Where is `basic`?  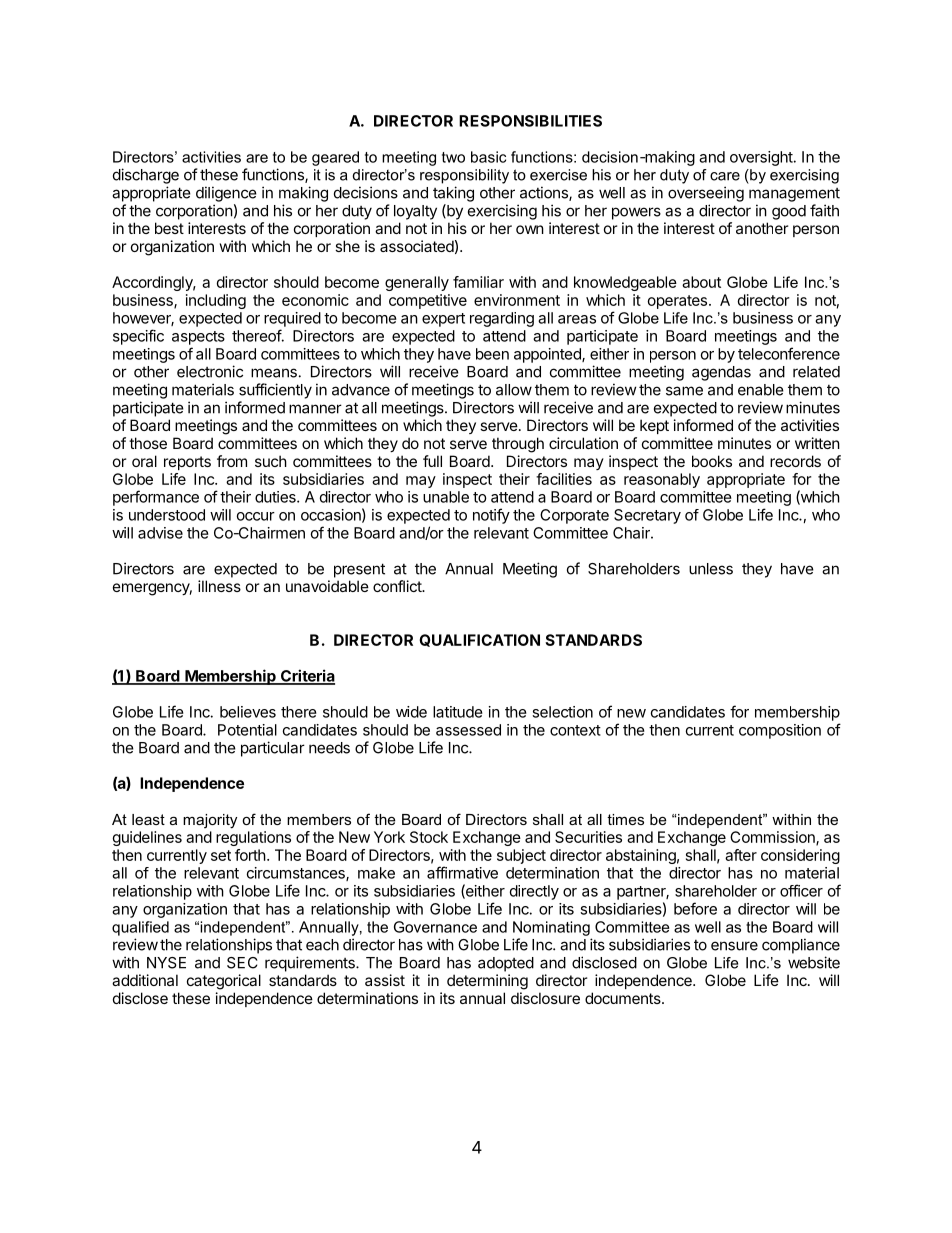
basic is located at coordinates (488, 157).
